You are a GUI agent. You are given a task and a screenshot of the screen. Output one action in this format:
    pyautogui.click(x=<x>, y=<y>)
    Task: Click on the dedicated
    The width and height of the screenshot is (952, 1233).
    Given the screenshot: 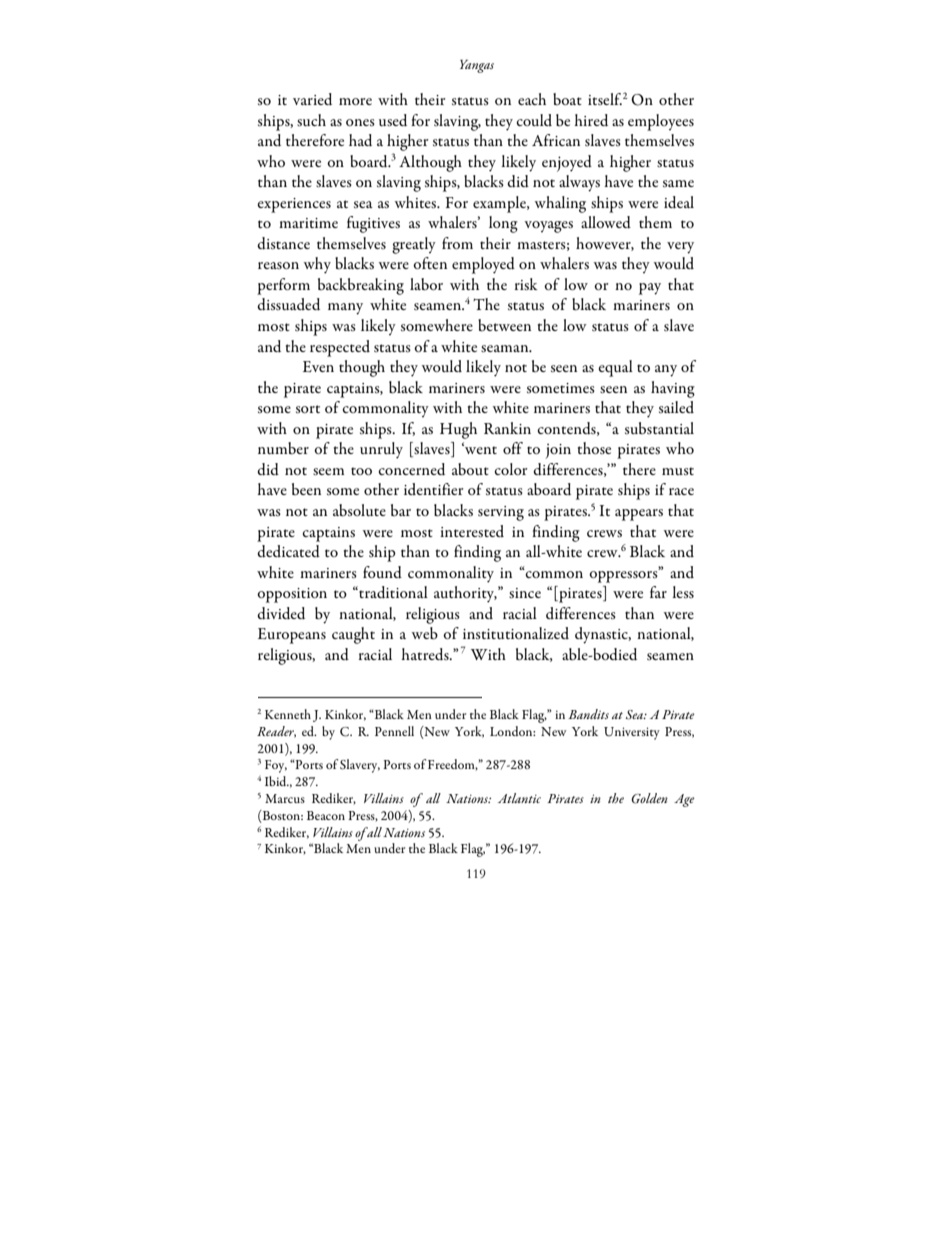 What is the action you would take?
    pyautogui.click(x=288, y=551)
